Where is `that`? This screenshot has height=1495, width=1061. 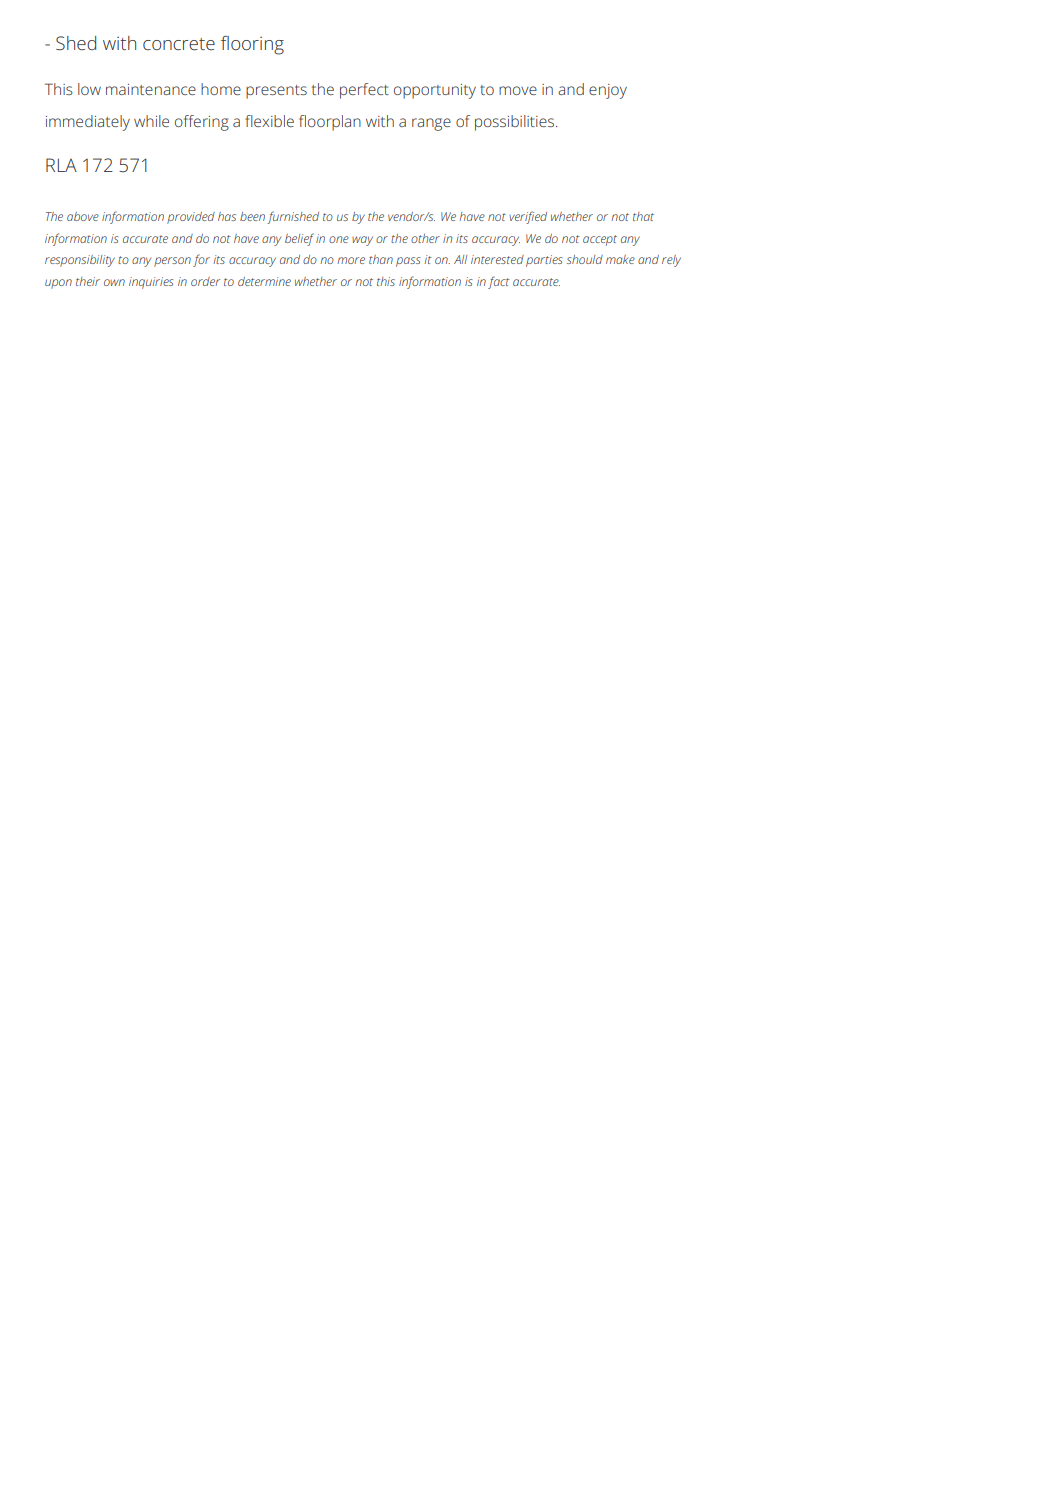
that is located at coordinates (643, 216).
